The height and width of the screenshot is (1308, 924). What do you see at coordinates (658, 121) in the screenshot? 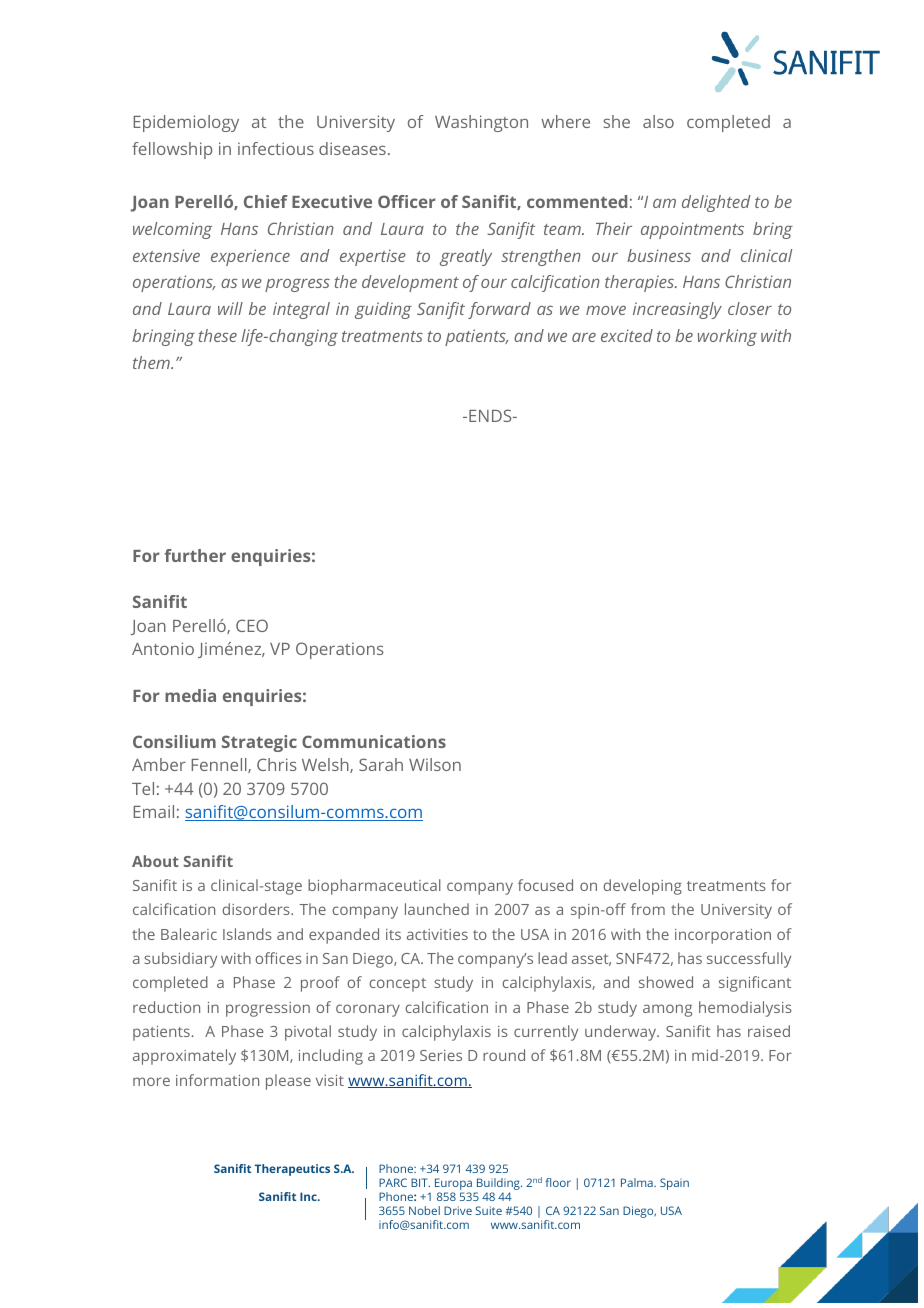
I see `also` at bounding box center [658, 121].
